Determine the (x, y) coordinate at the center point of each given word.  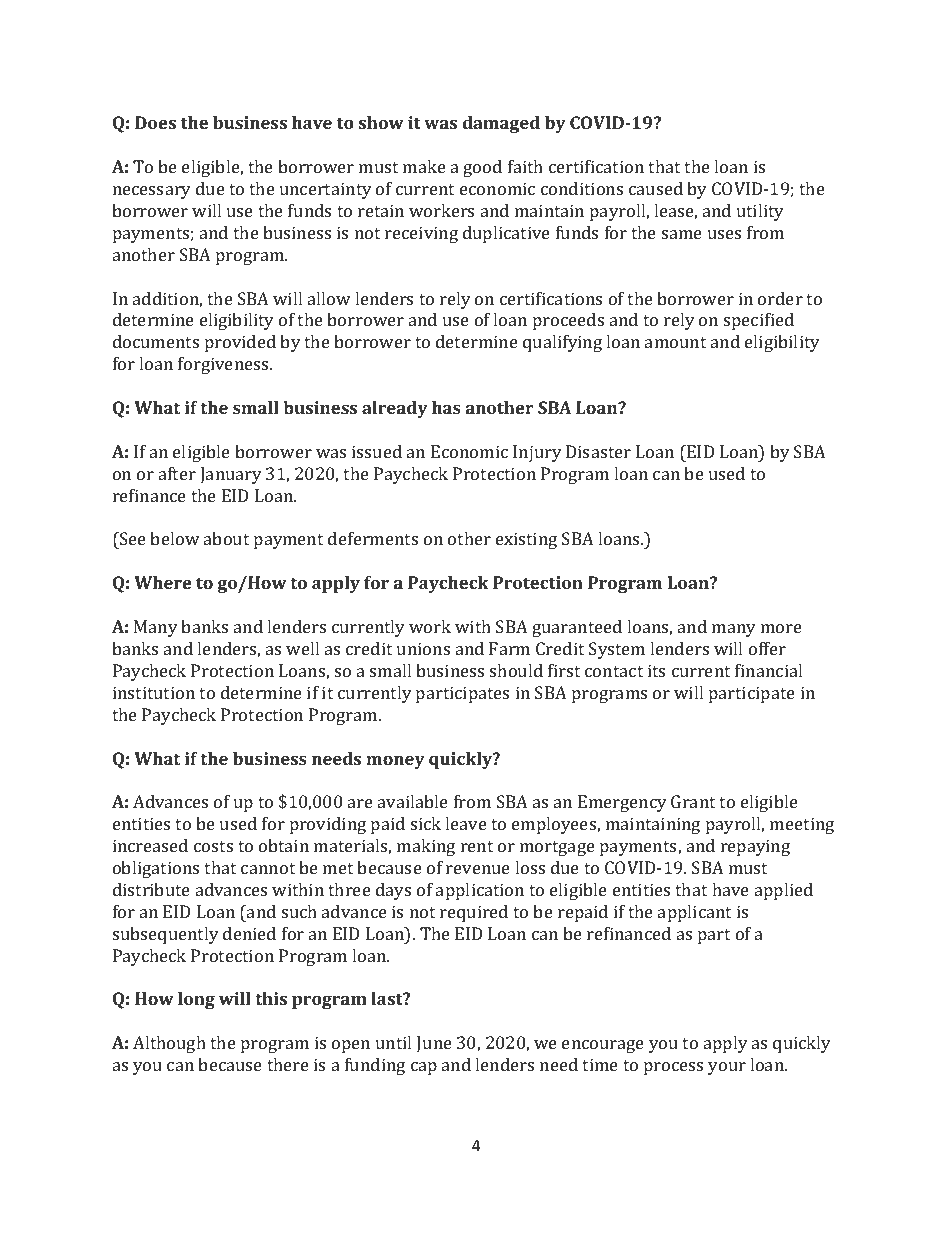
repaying (755, 847)
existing (526, 540)
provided (240, 343)
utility (760, 212)
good (482, 168)
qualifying (562, 343)
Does (155, 122)
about (226, 538)
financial (768, 670)
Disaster (598, 451)
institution (154, 692)
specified (759, 321)
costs (213, 846)
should (516, 670)
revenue (478, 869)
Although (169, 1044)
